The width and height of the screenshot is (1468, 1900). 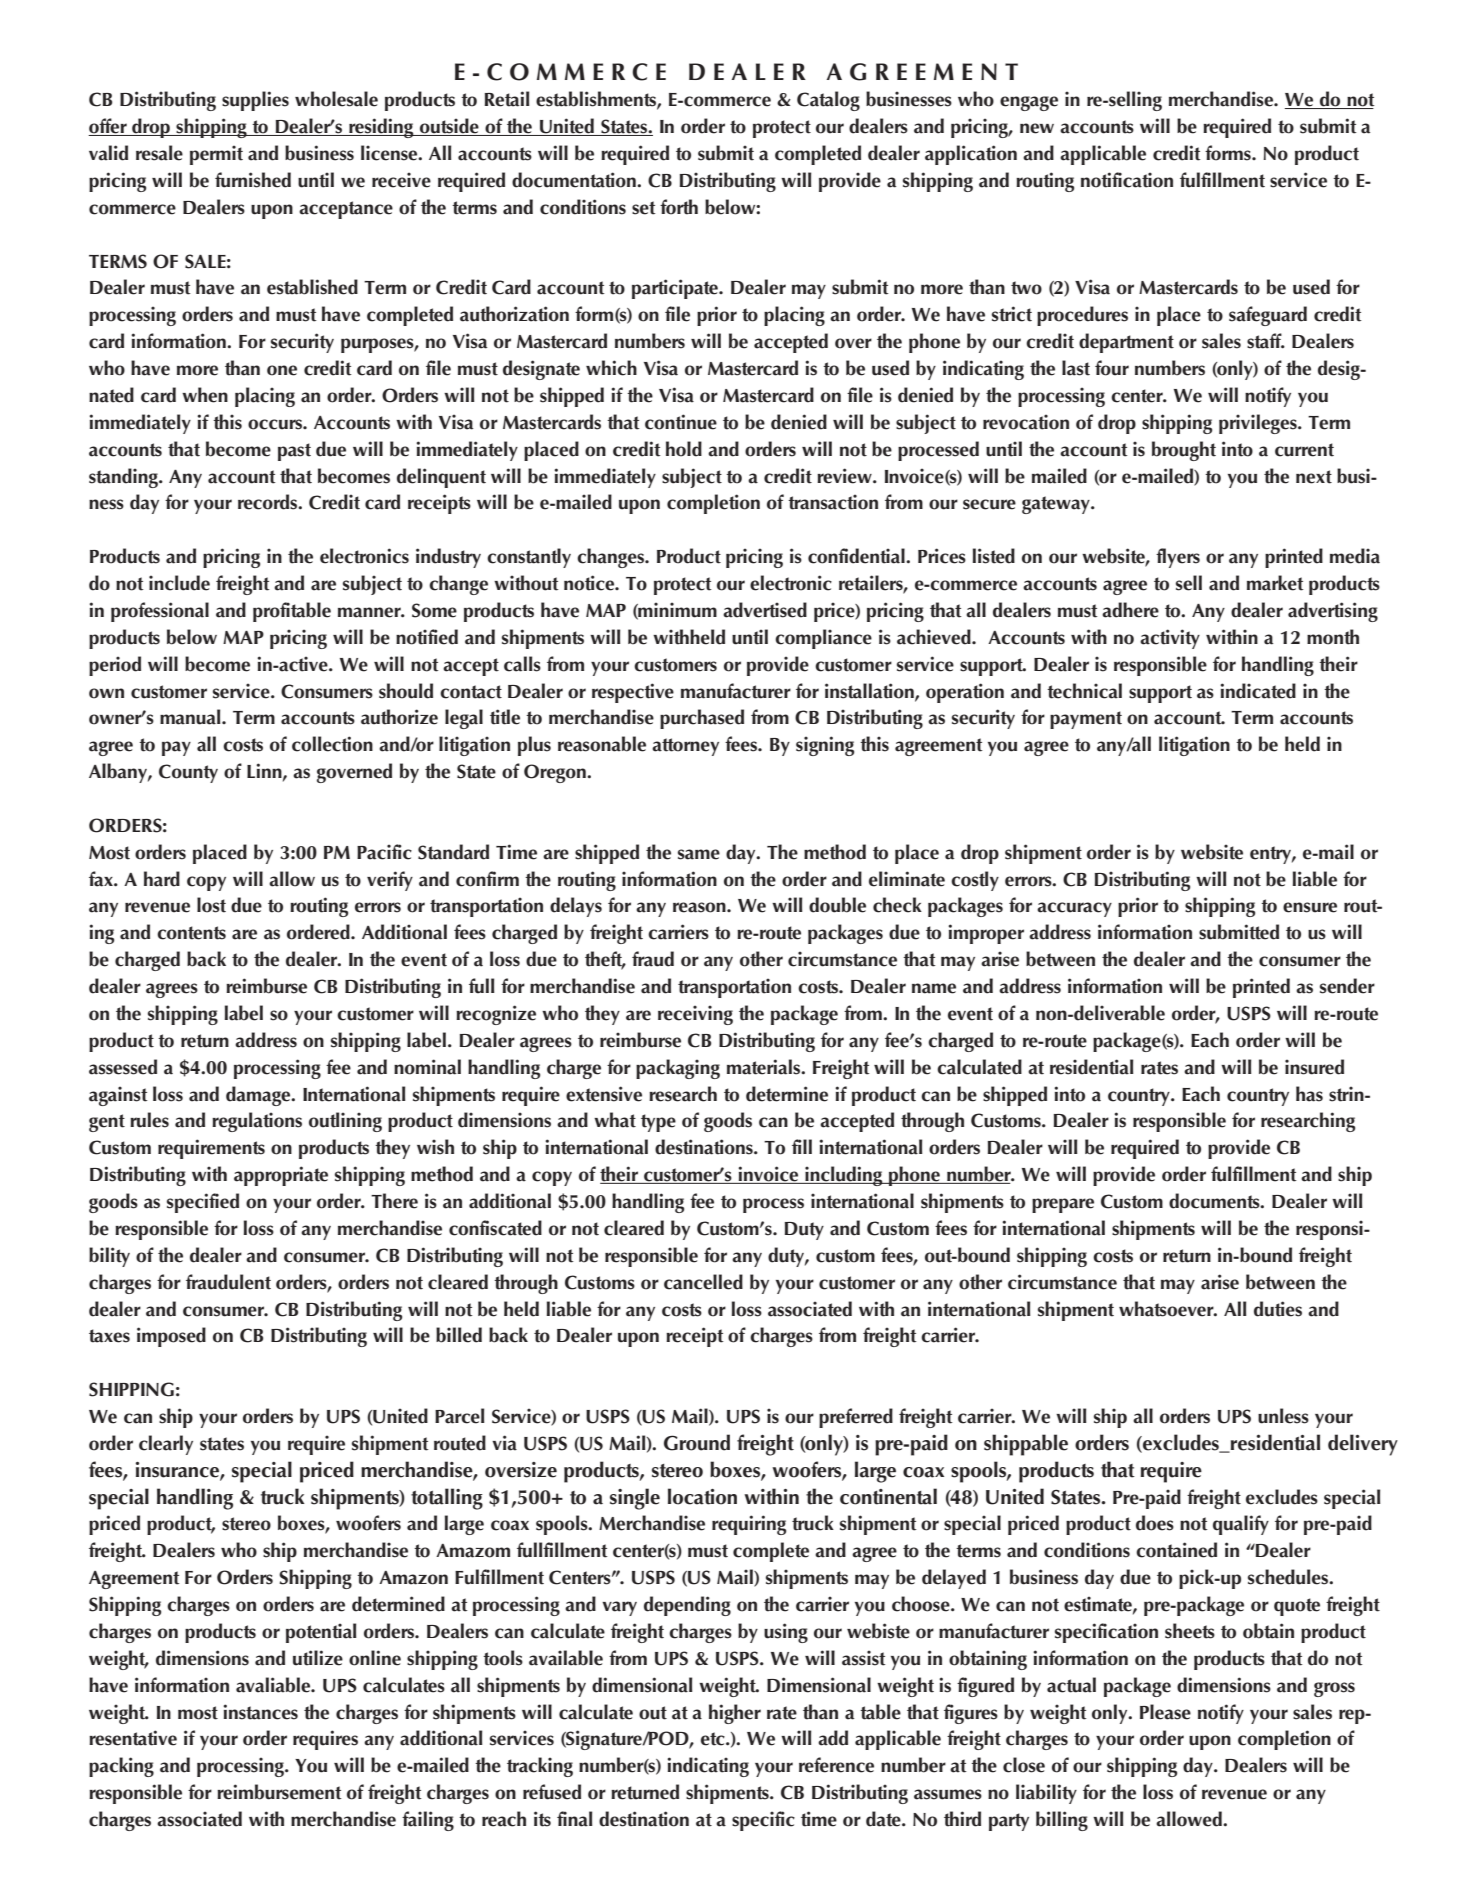 What do you see at coordinates (1258, 691) in the screenshot?
I see `indicated` at bounding box center [1258, 691].
